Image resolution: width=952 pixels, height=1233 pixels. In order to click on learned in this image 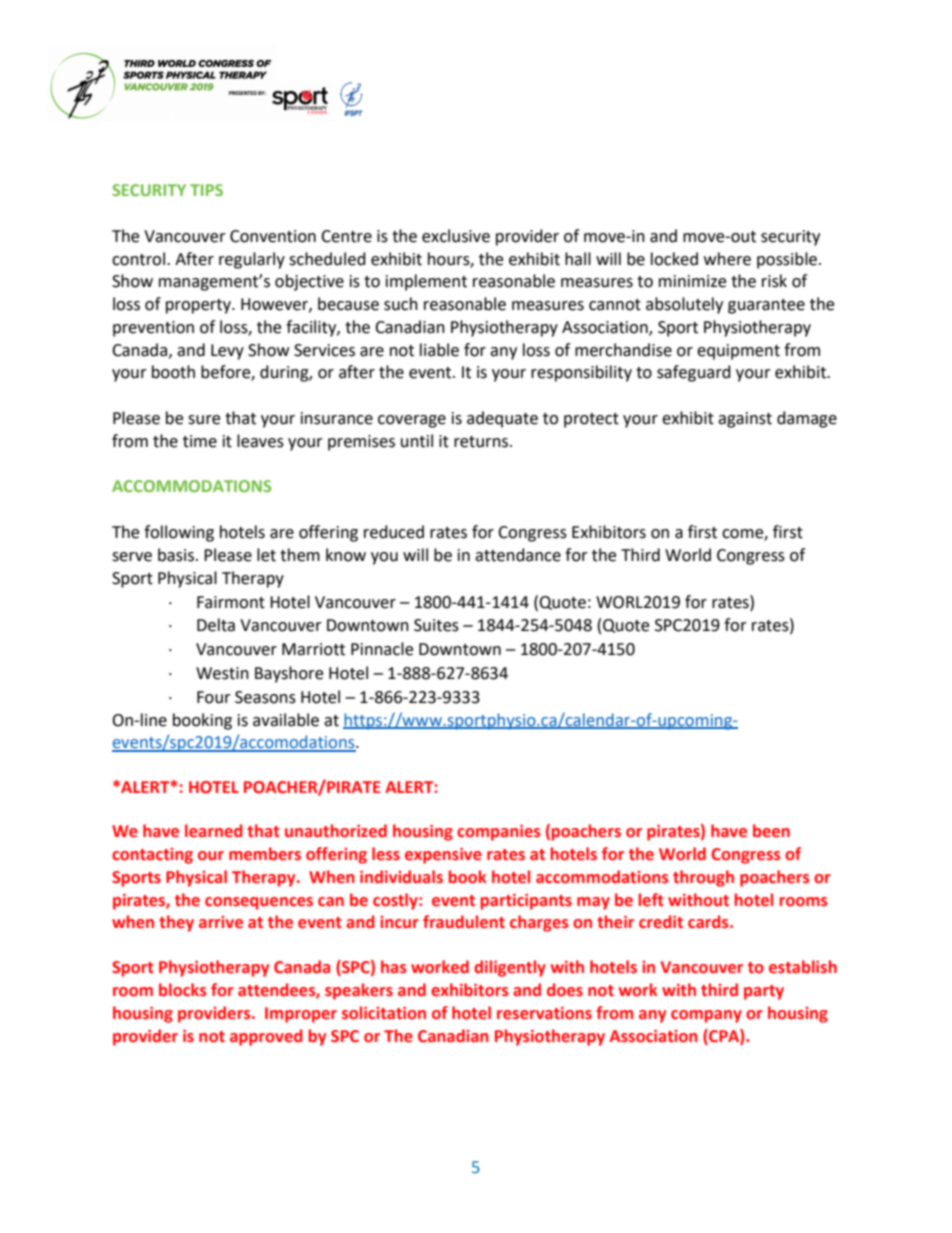, I will do `click(213, 831)`.
